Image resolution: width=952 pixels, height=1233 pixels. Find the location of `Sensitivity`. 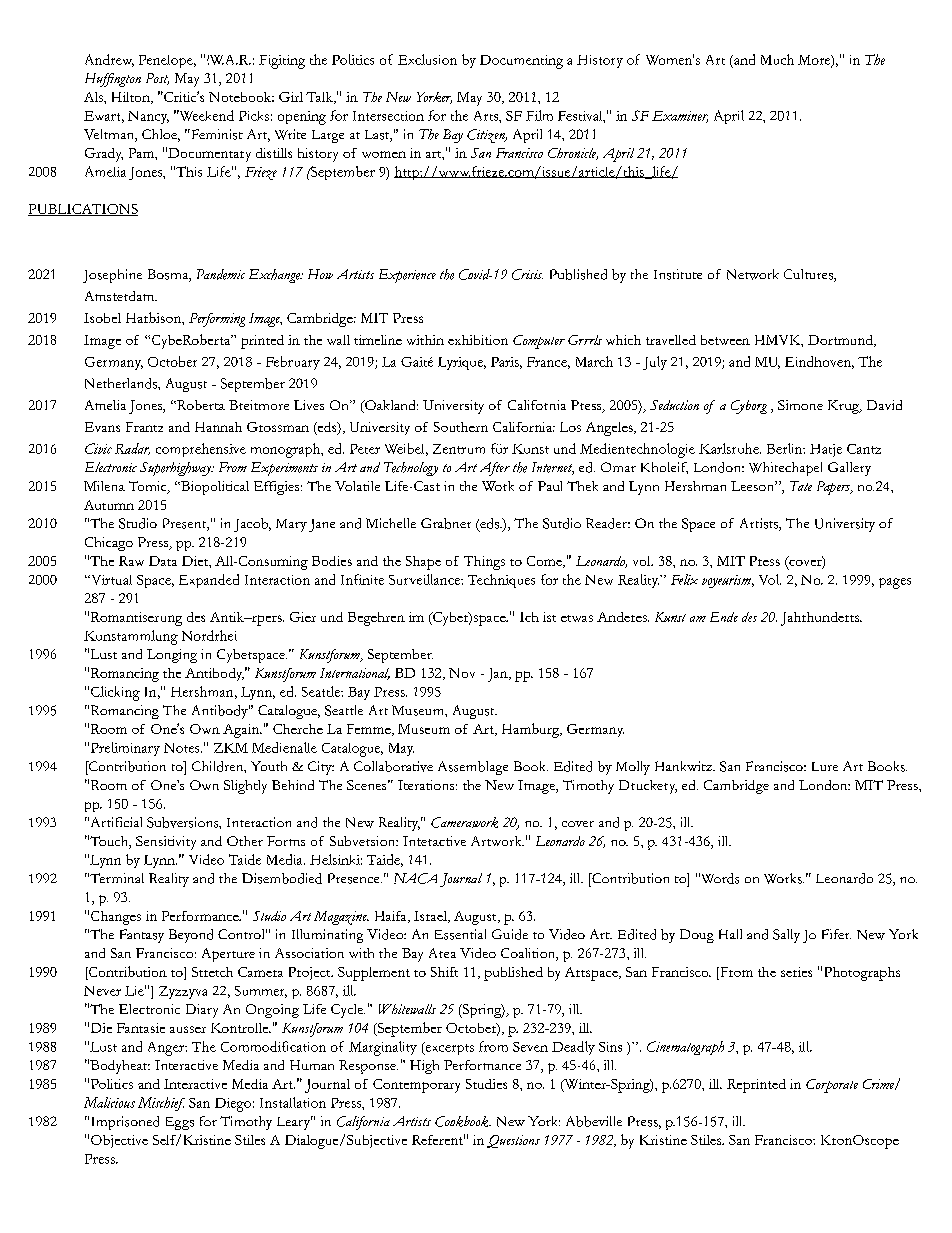

Sensitivity is located at coordinates (166, 843).
